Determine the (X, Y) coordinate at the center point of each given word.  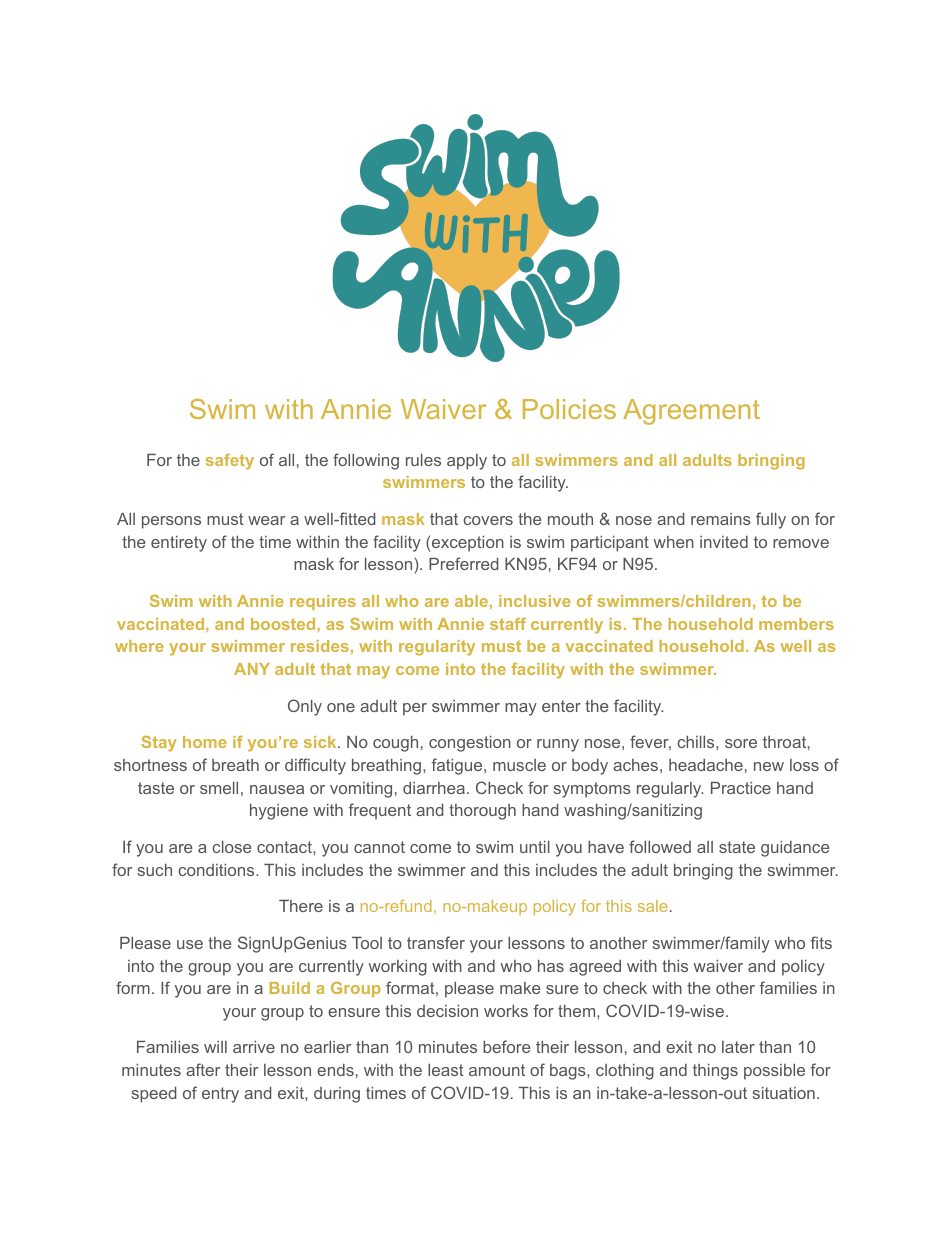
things (715, 1072)
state (737, 847)
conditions (217, 870)
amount (497, 1070)
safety (230, 462)
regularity (437, 648)
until (535, 847)
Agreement (691, 412)
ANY (252, 669)
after (203, 1069)
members (796, 624)
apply (467, 462)
